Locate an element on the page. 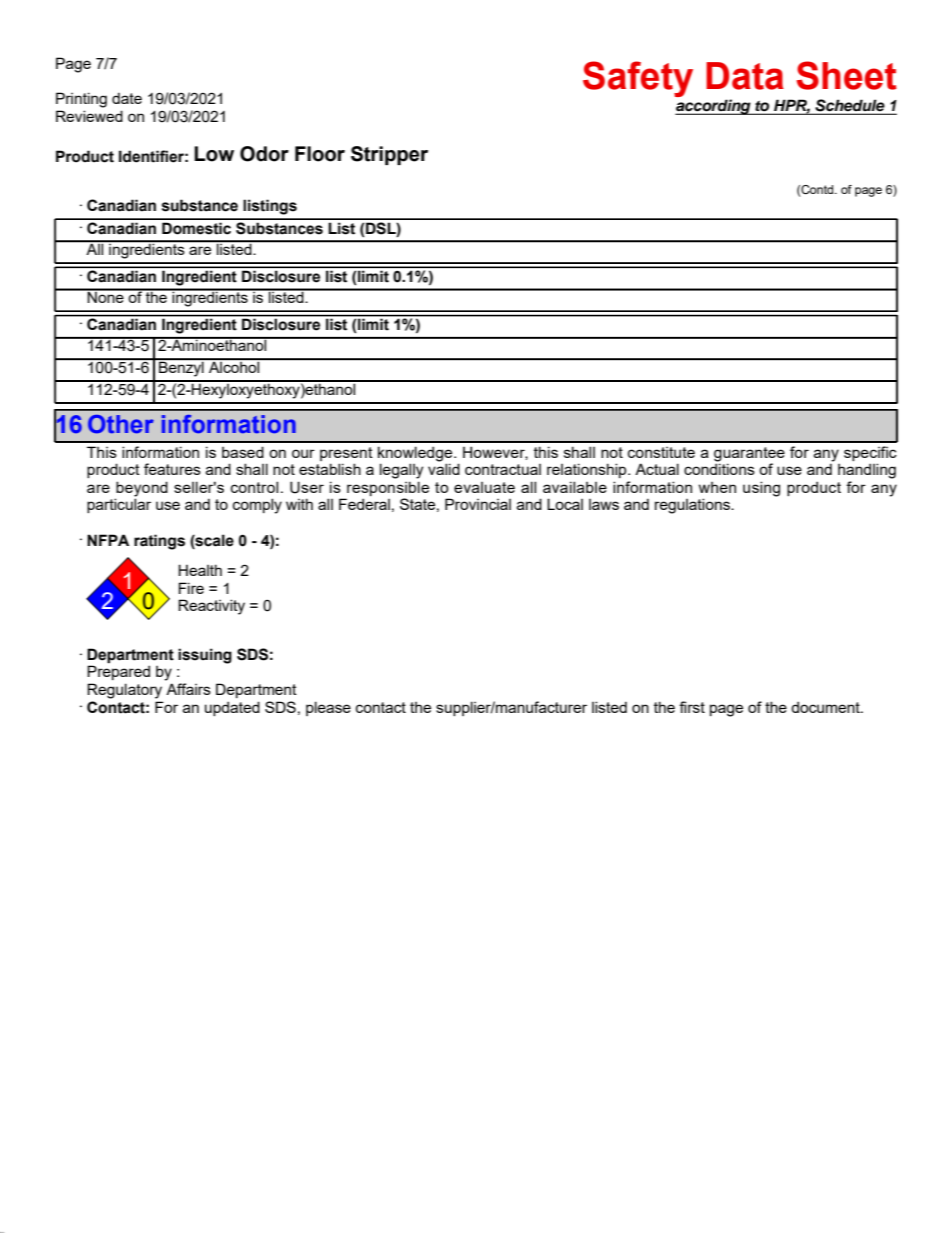 This page has width=952, height=1233. please is located at coordinates (328, 708).
